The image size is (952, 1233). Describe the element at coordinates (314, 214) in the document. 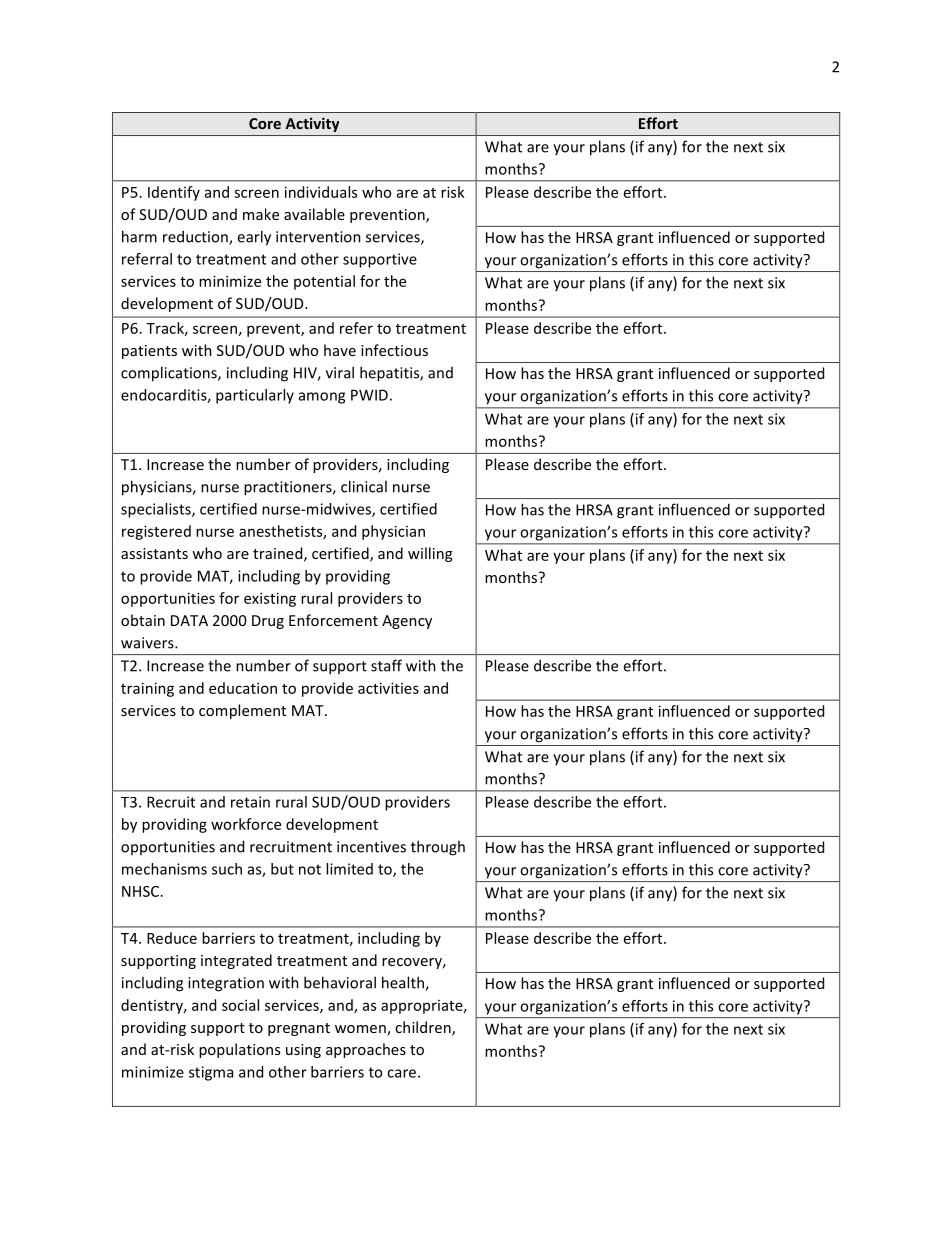

I see `available` at that location.
